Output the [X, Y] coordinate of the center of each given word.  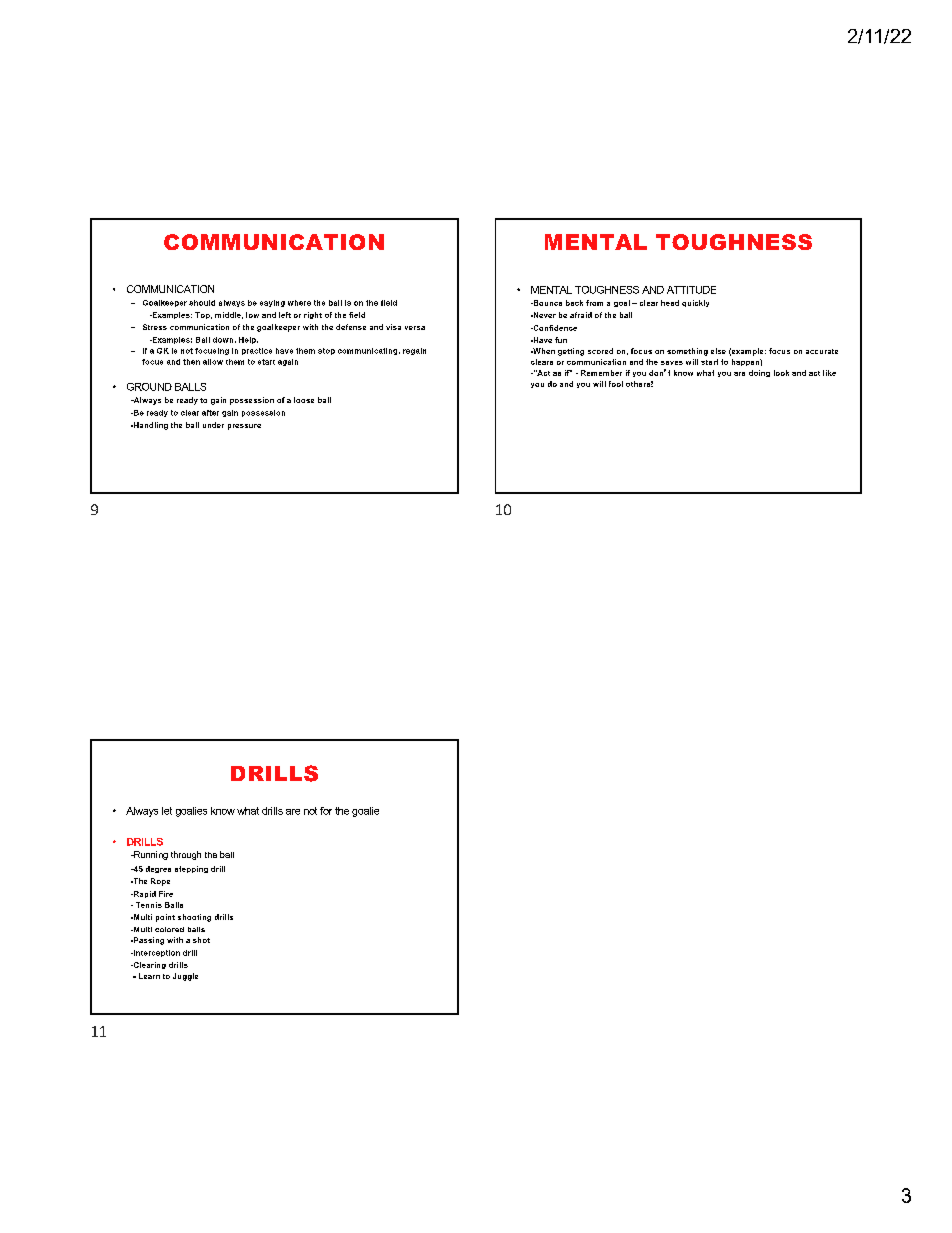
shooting [194, 918]
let [167, 811]
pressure [244, 427]
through [186, 855]
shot [201, 940]
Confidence [554, 328]
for [326, 811]
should [202, 303]
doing [759, 373]
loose [304, 400]
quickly [695, 303]
